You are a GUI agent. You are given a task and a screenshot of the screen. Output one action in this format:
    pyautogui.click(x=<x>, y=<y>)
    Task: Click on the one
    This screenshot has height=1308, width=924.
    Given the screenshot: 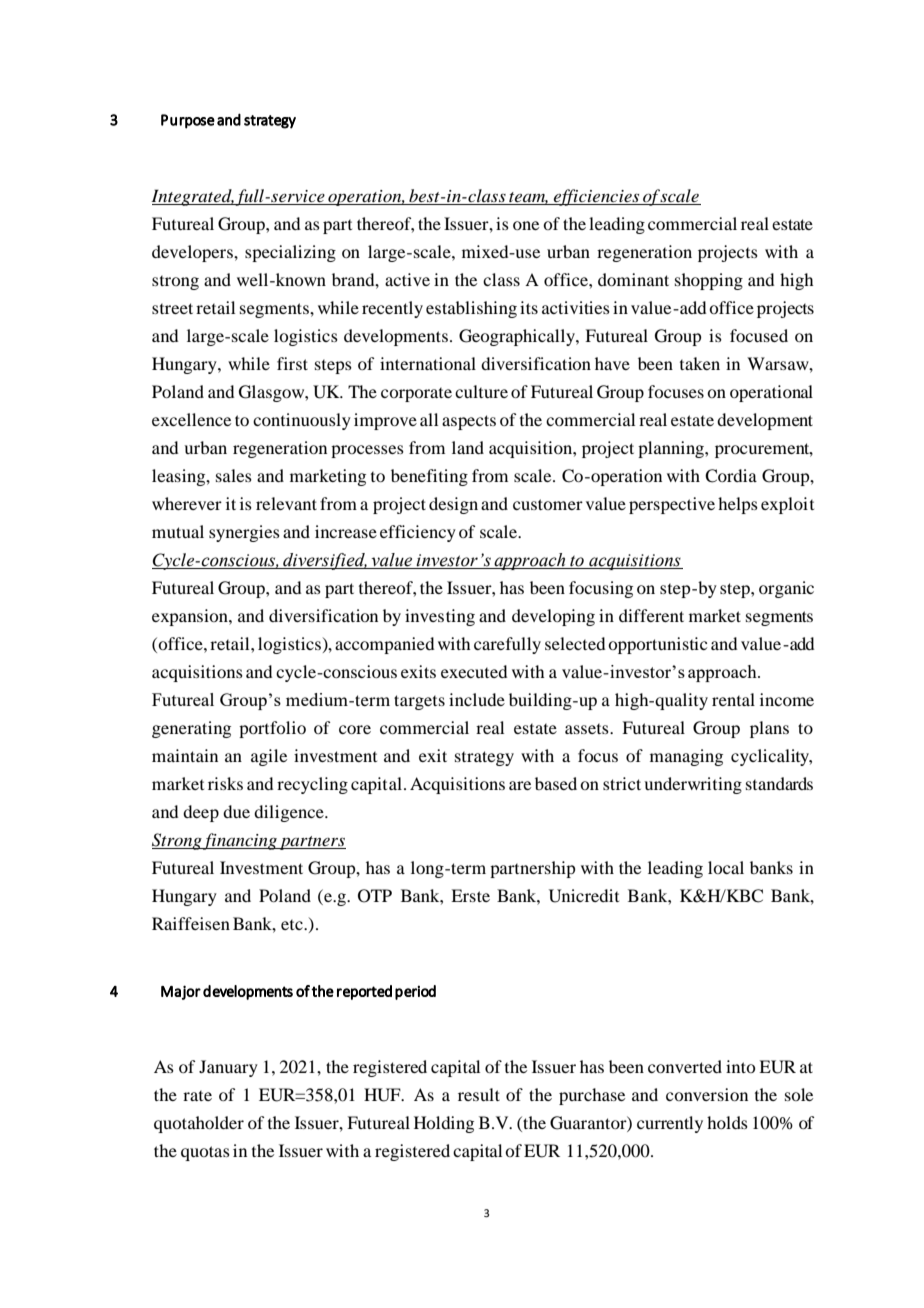 What is the action you would take?
    pyautogui.click(x=526, y=225)
